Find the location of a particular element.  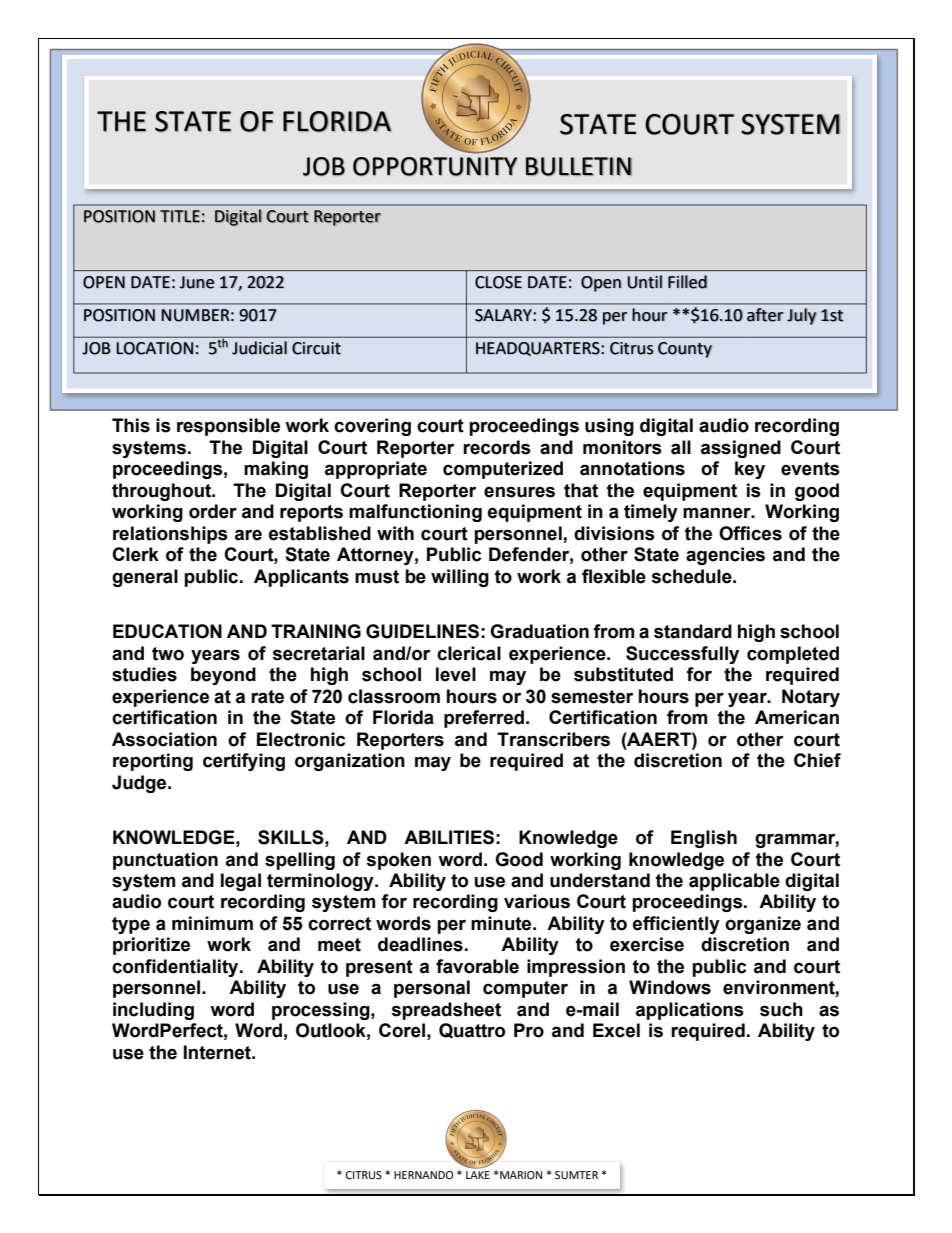

including is located at coordinates (153, 1011).
